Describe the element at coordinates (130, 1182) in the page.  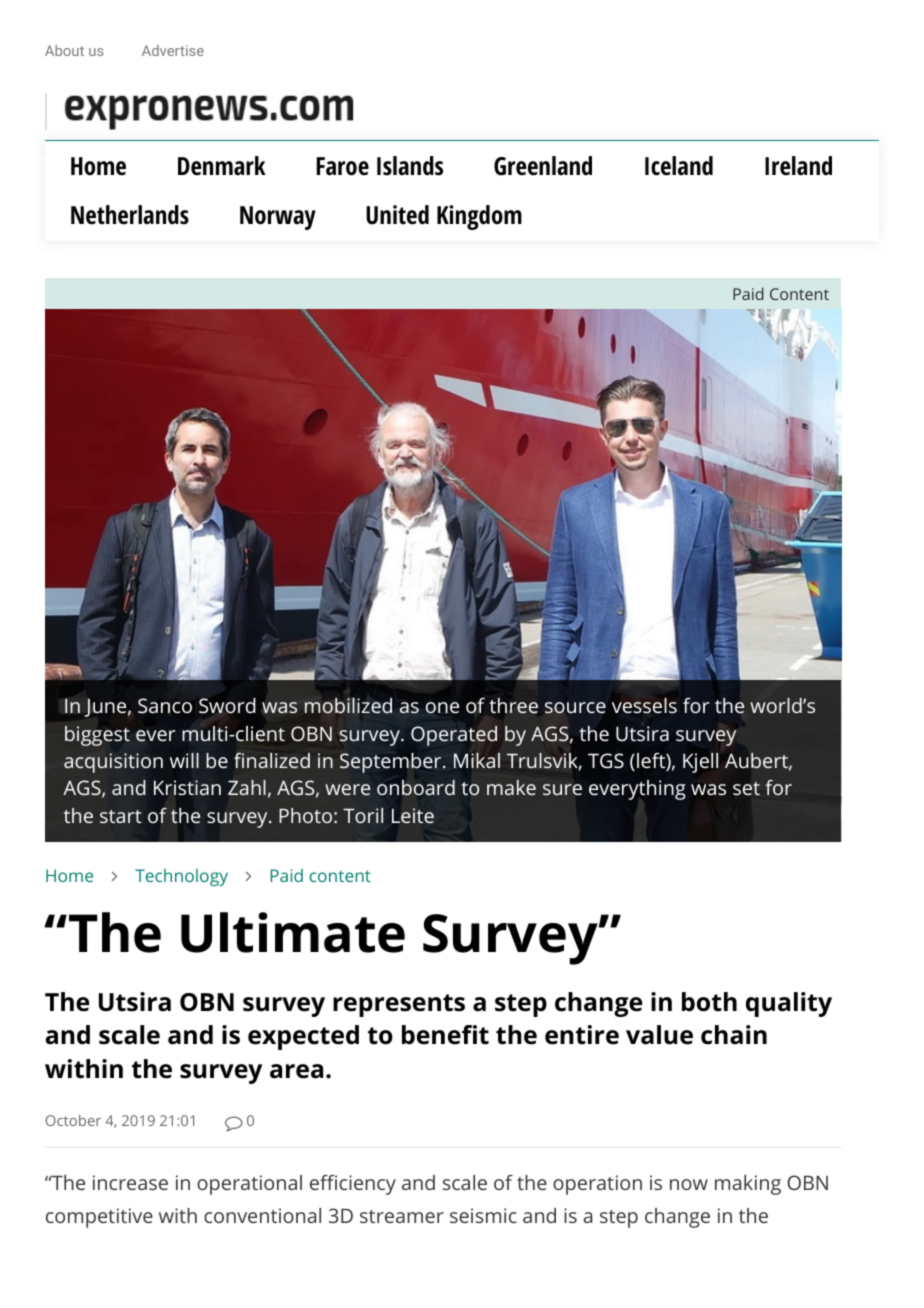
I see `increase` at that location.
